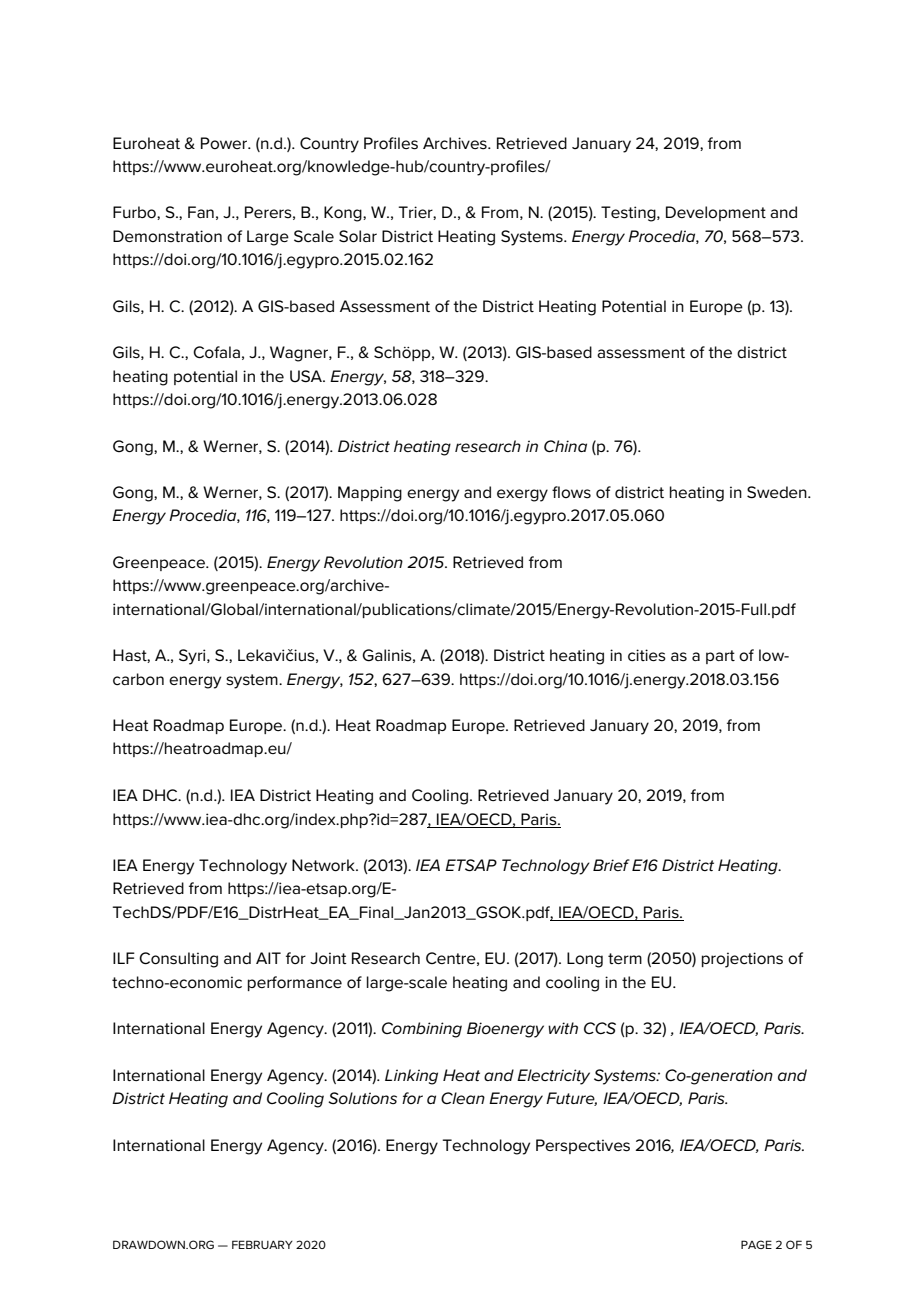  Describe the element at coordinates (716, 213) in the screenshot. I see `Development` at that location.
